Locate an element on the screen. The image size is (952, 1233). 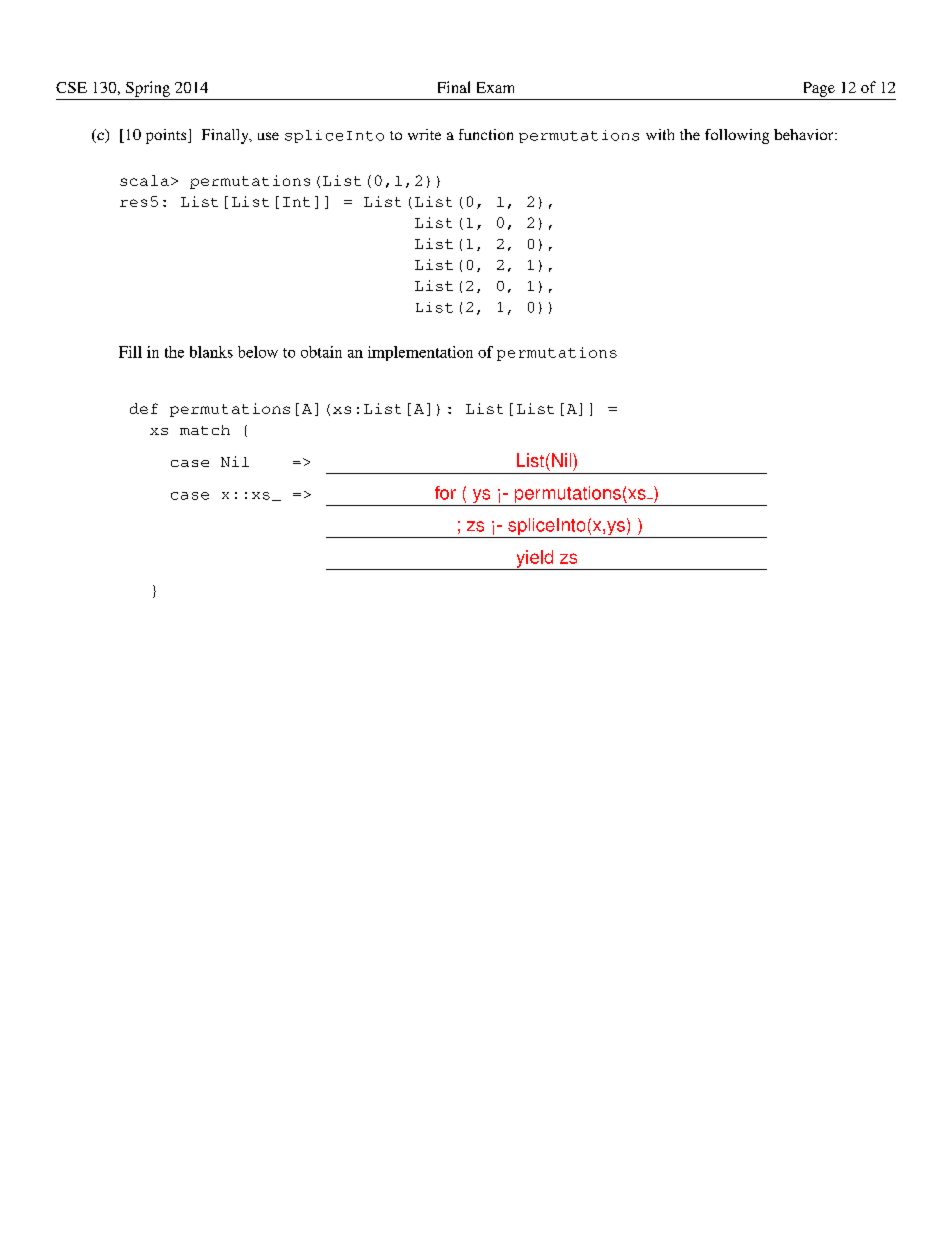
match is located at coordinates (205, 430).
